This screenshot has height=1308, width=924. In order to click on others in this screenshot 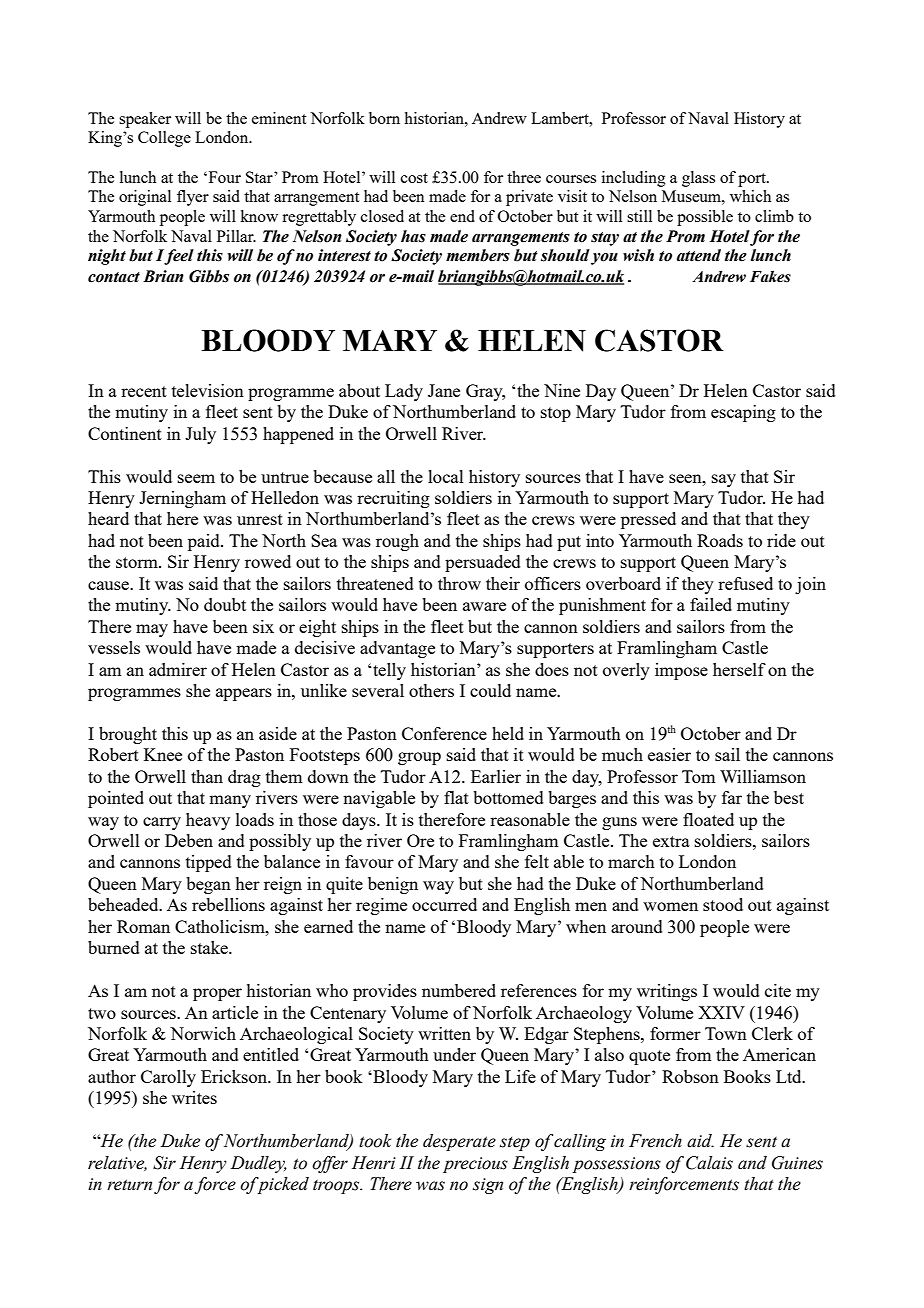, I will do `click(431, 690)`.
